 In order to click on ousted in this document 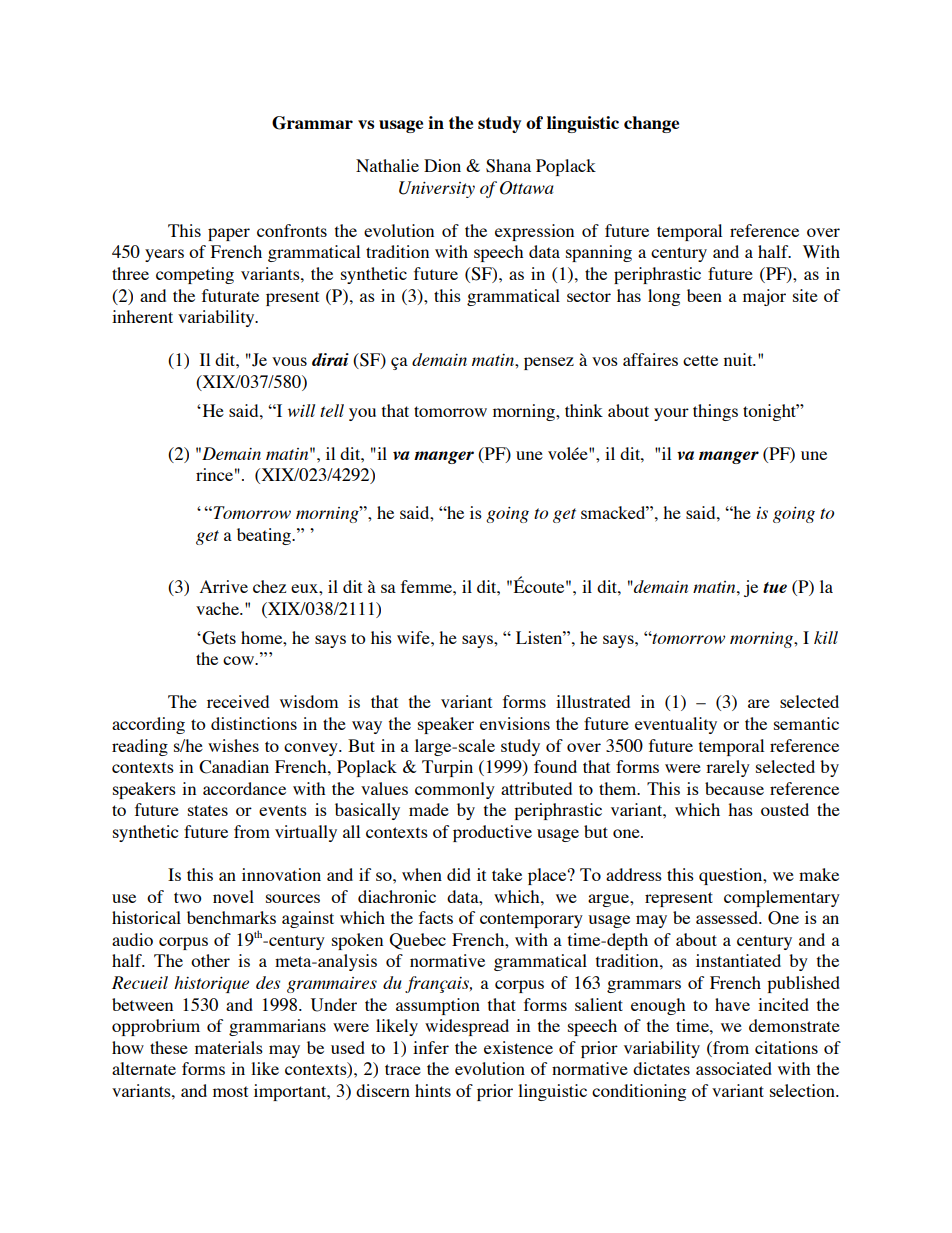, I will do `click(785, 809)`.
